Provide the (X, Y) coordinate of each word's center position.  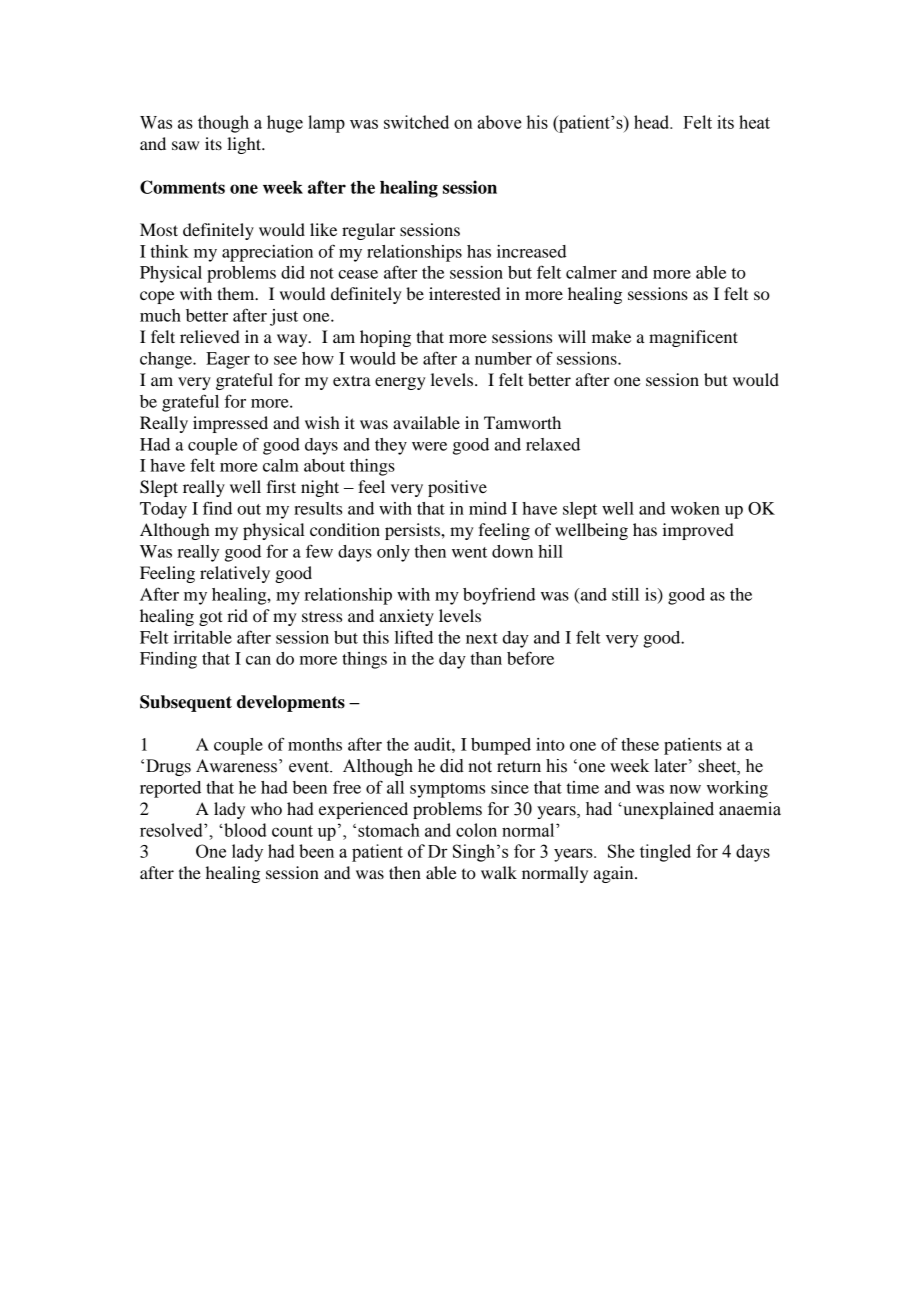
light (245, 145)
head (653, 122)
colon (476, 830)
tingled (665, 853)
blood (244, 830)
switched (416, 122)
